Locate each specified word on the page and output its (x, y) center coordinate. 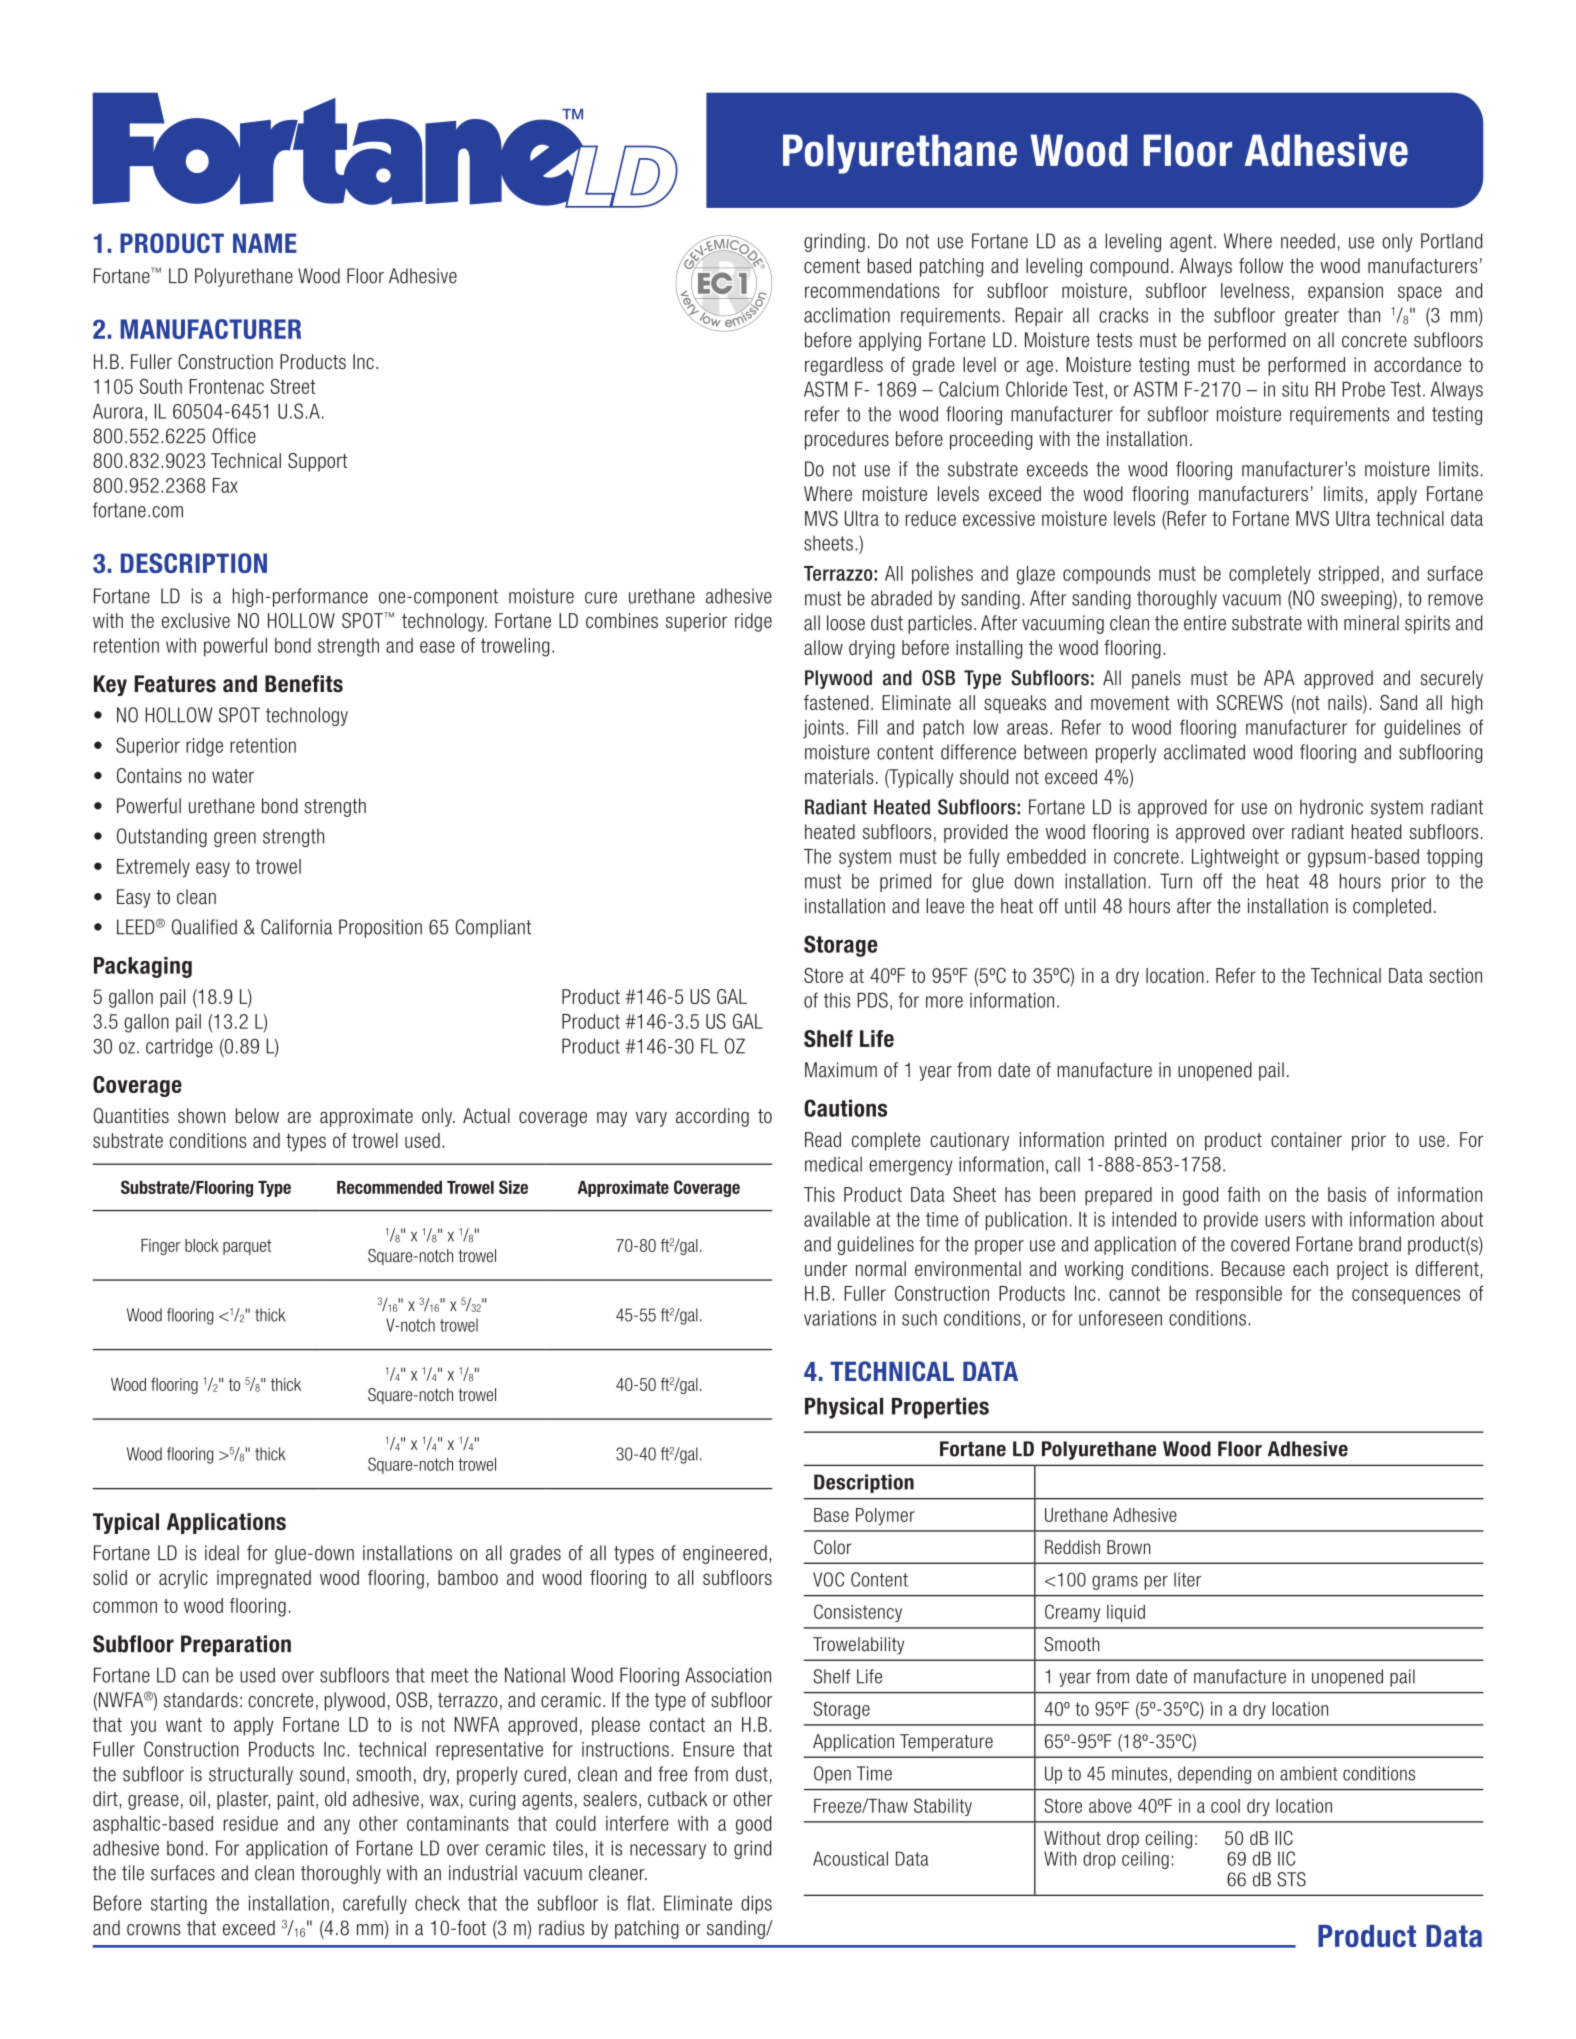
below (257, 1116)
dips (756, 1904)
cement (832, 266)
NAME (265, 243)
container (1306, 1139)
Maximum (841, 1070)
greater (1312, 317)
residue (251, 1823)
